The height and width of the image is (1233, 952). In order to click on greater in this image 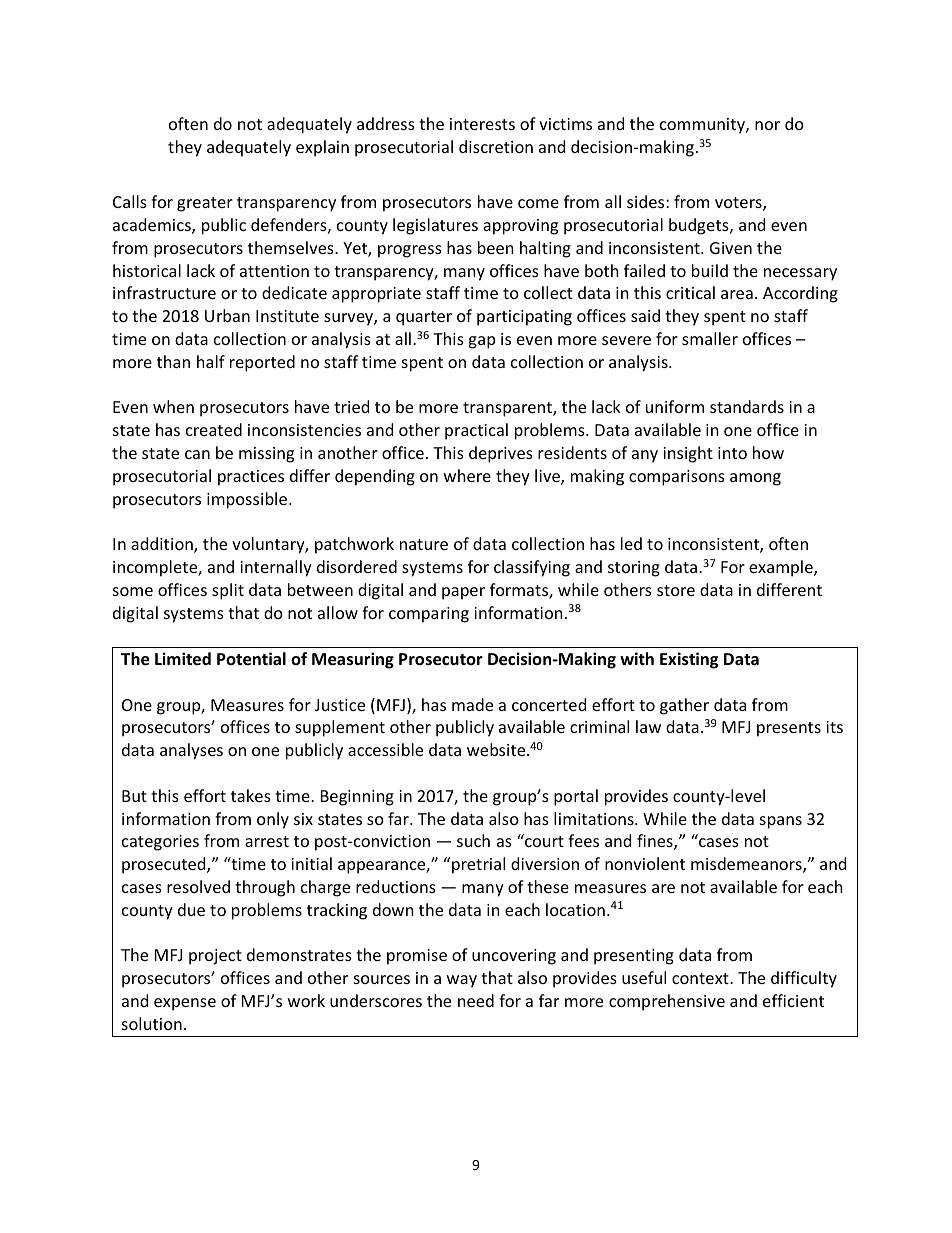, I will do `click(205, 204)`.
